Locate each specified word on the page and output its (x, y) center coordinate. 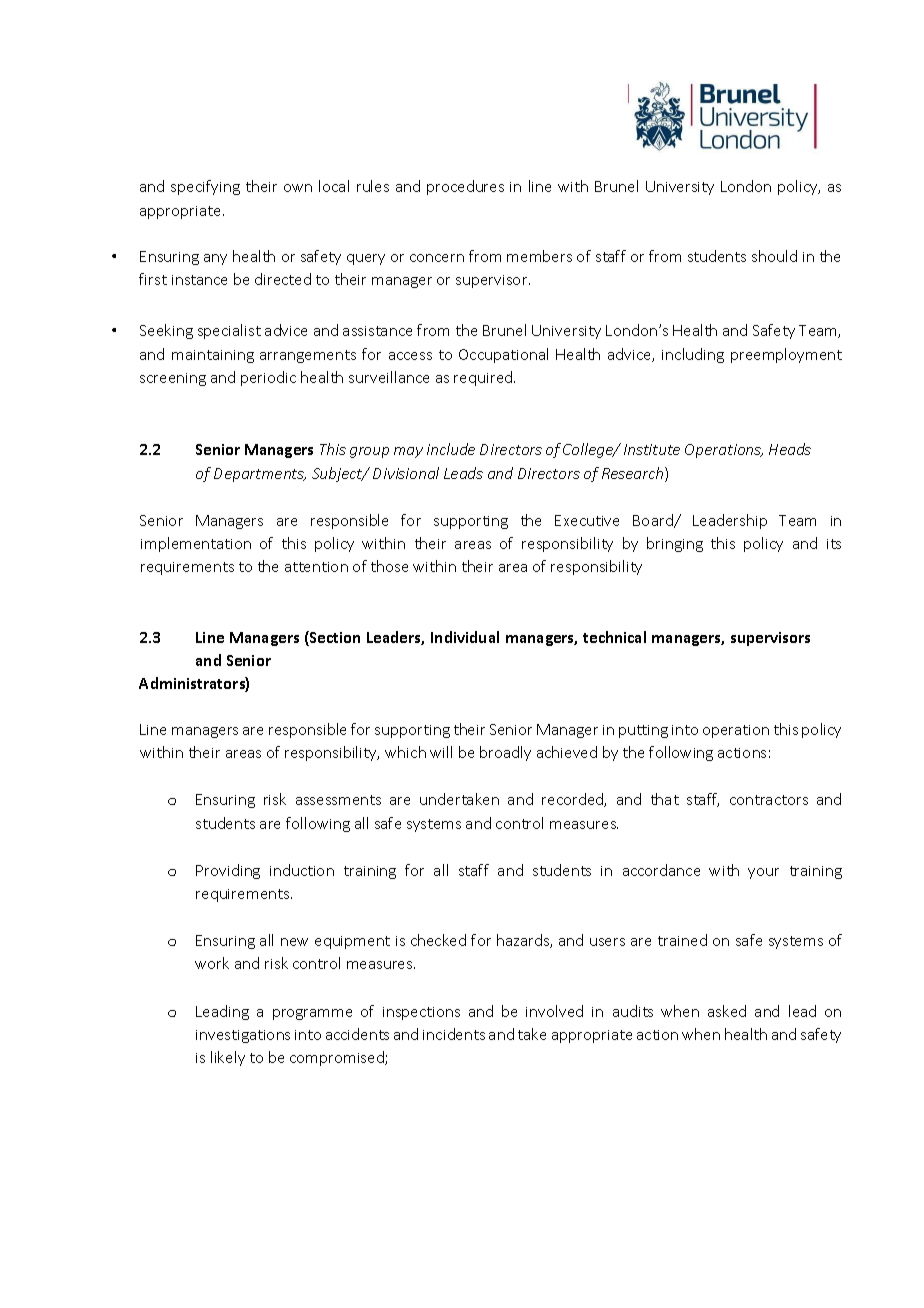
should (774, 256)
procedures (465, 187)
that (665, 799)
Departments (260, 475)
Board (654, 521)
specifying (205, 187)
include (451, 449)
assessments (338, 800)
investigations (243, 1036)
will (441, 752)
